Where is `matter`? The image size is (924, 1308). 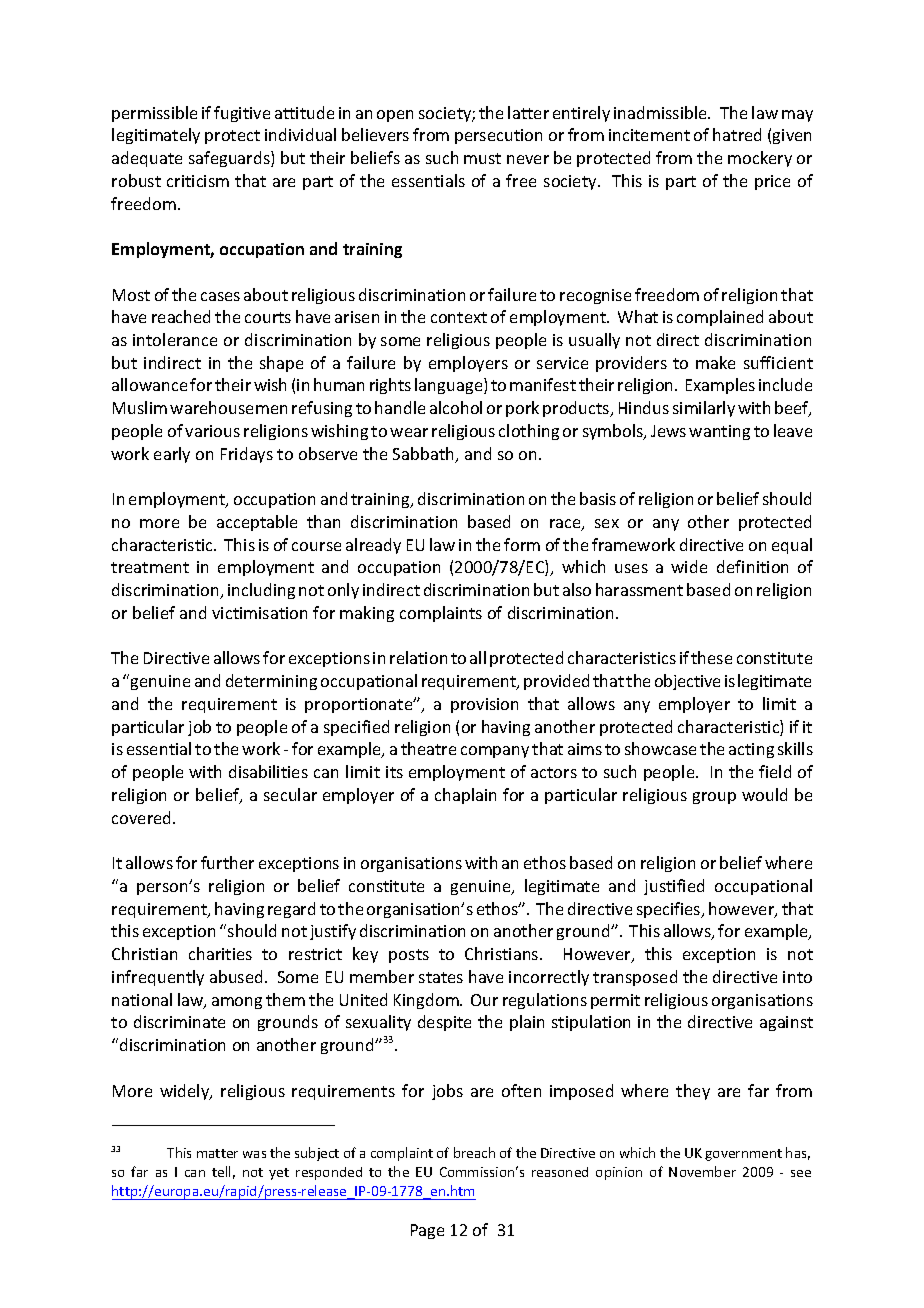 matter is located at coordinates (217, 1153).
